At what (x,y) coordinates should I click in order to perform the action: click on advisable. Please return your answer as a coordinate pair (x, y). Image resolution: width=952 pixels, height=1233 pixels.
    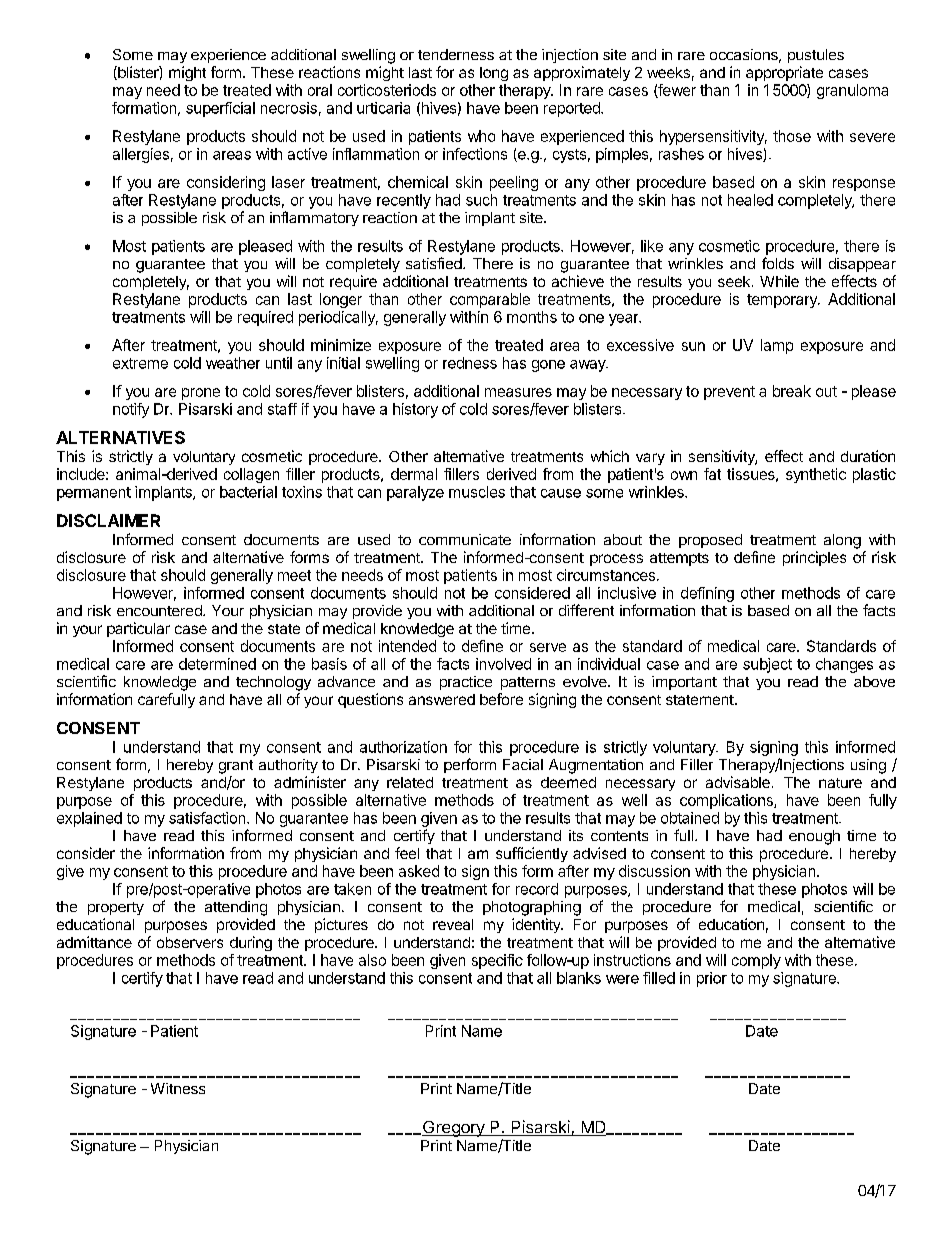
    Looking at the image, I should click on (738, 782).
